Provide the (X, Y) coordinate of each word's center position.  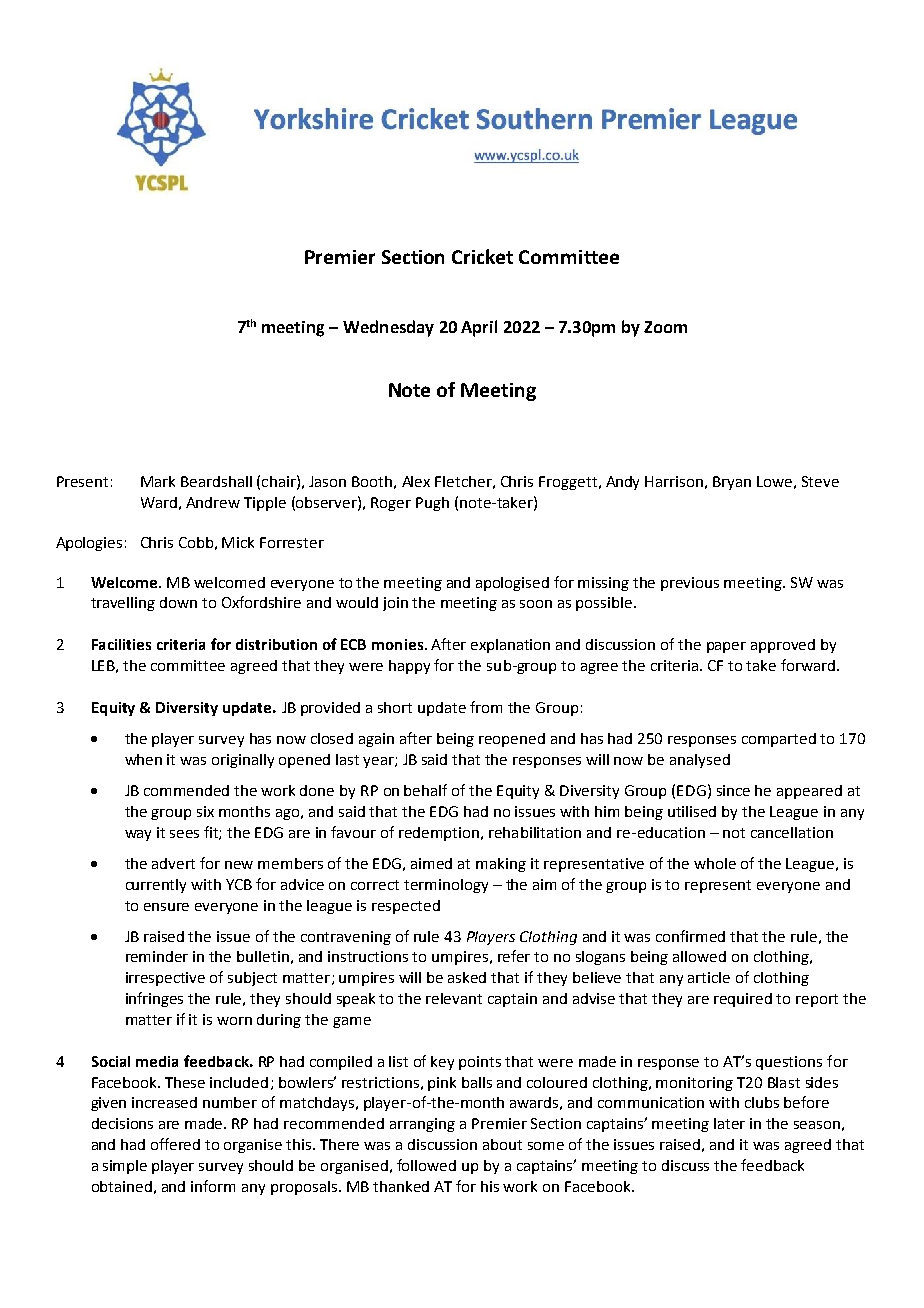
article (709, 977)
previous (690, 584)
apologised (512, 584)
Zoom (665, 327)
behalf (425, 790)
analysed (700, 761)
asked (467, 977)
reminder (157, 956)
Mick (238, 542)
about (502, 1144)
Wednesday (388, 328)
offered (175, 1144)
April (479, 328)
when (143, 759)
